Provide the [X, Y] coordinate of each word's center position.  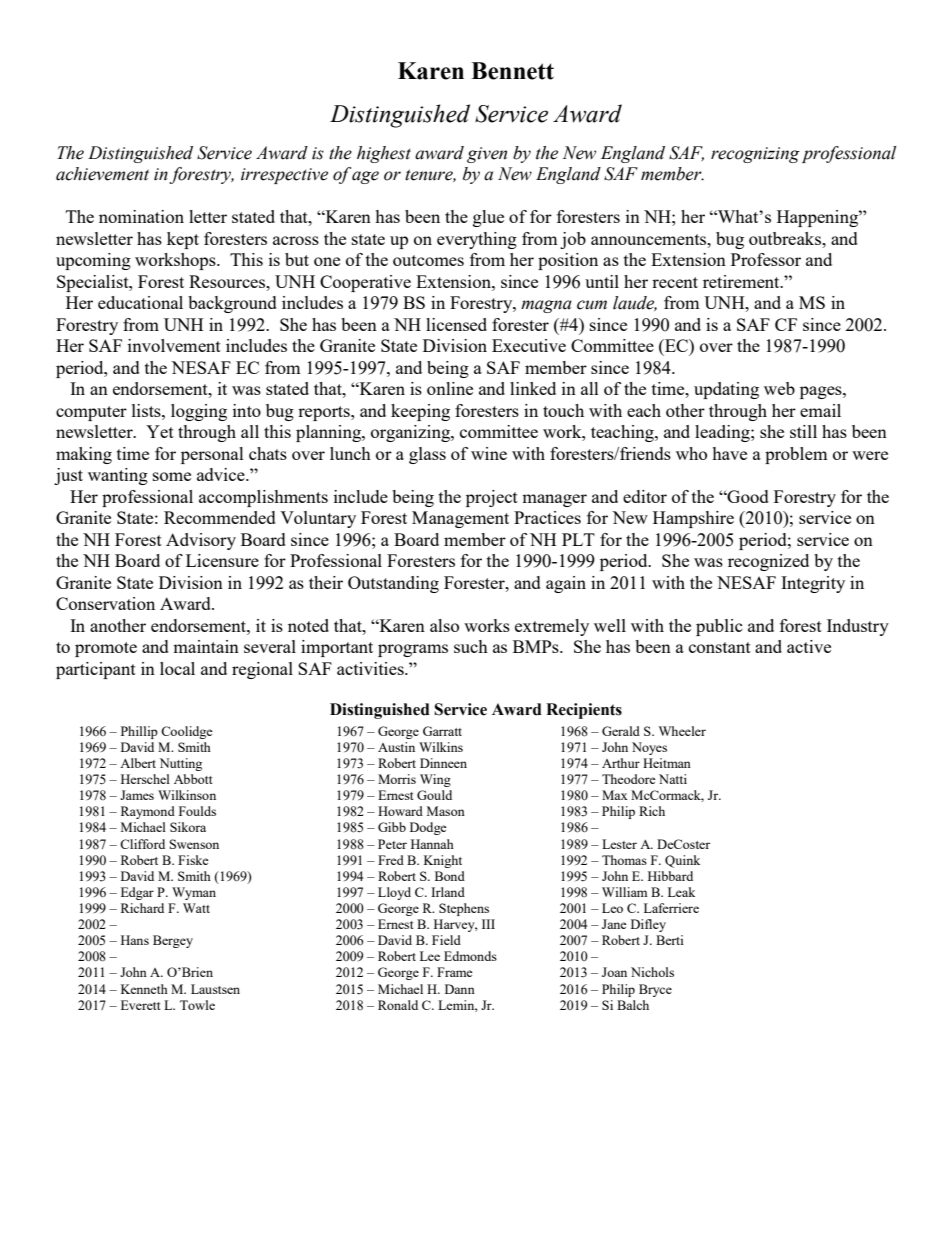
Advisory [201, 541]
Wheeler [682, 731]
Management [460, 519]
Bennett [512, 71]
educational [140, 302]
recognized [768, 562]
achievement [102, 174]
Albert [138, 763]
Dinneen [443, 763]
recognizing [755, 155]
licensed [456, 324]
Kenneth [144, 989]
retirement [742, 281]
